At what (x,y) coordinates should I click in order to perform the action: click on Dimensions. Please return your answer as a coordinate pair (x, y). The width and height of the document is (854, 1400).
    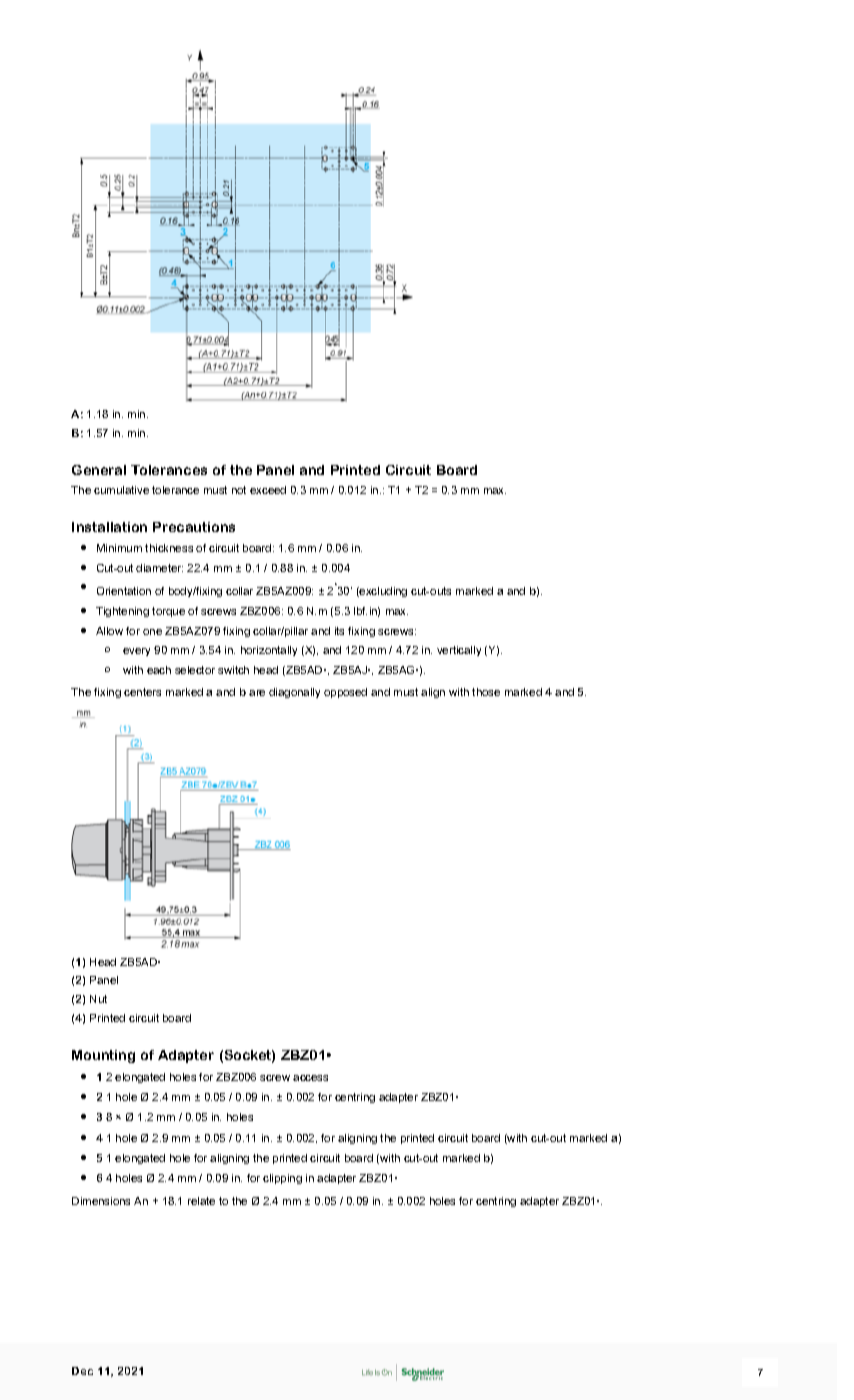
    Looking at the image, I should click on (101, 1201).
